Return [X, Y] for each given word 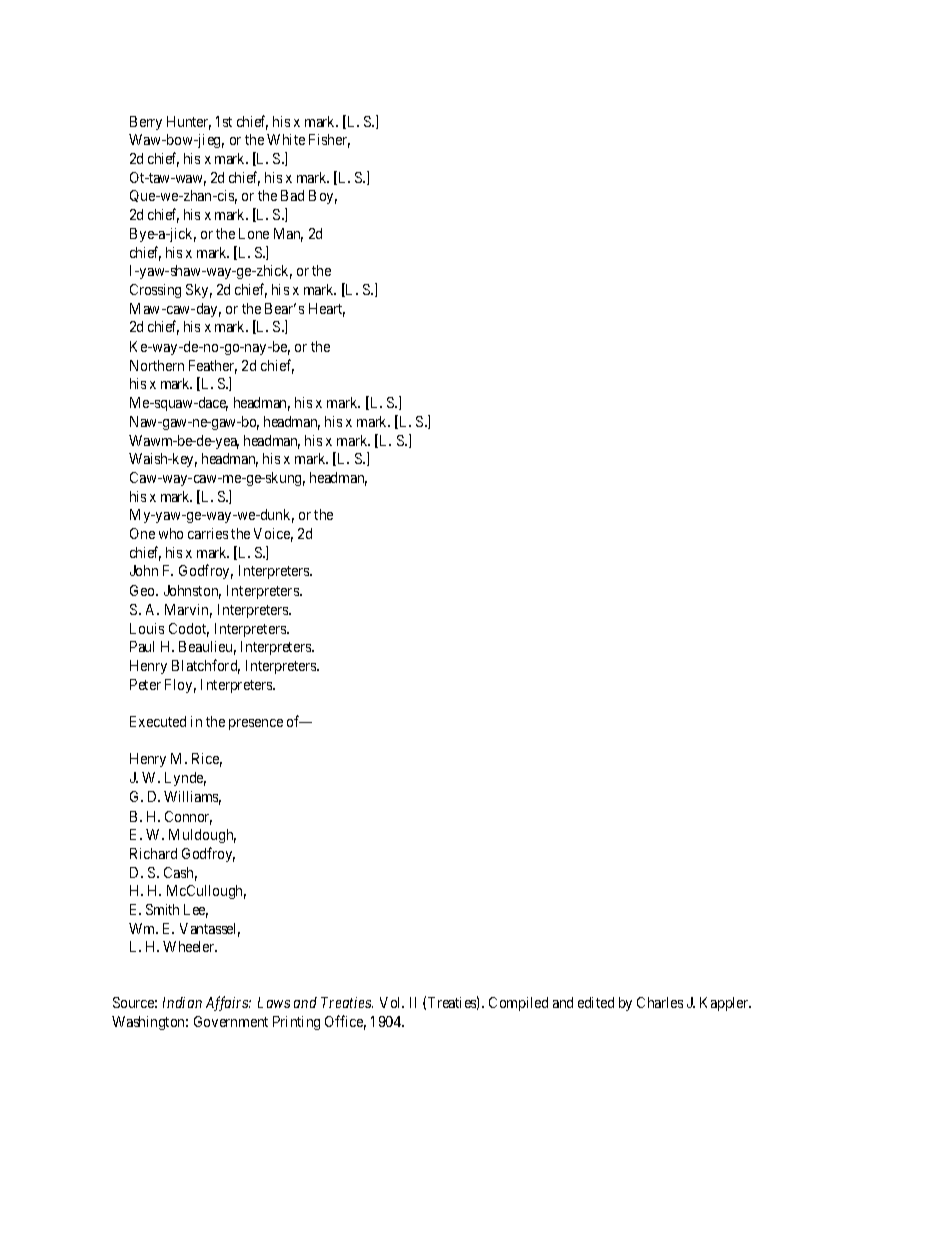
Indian [182, 1002]
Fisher [329, 141]
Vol [392, 1002]
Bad [292, 195]
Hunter [189, 123]
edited [596, 1002]
